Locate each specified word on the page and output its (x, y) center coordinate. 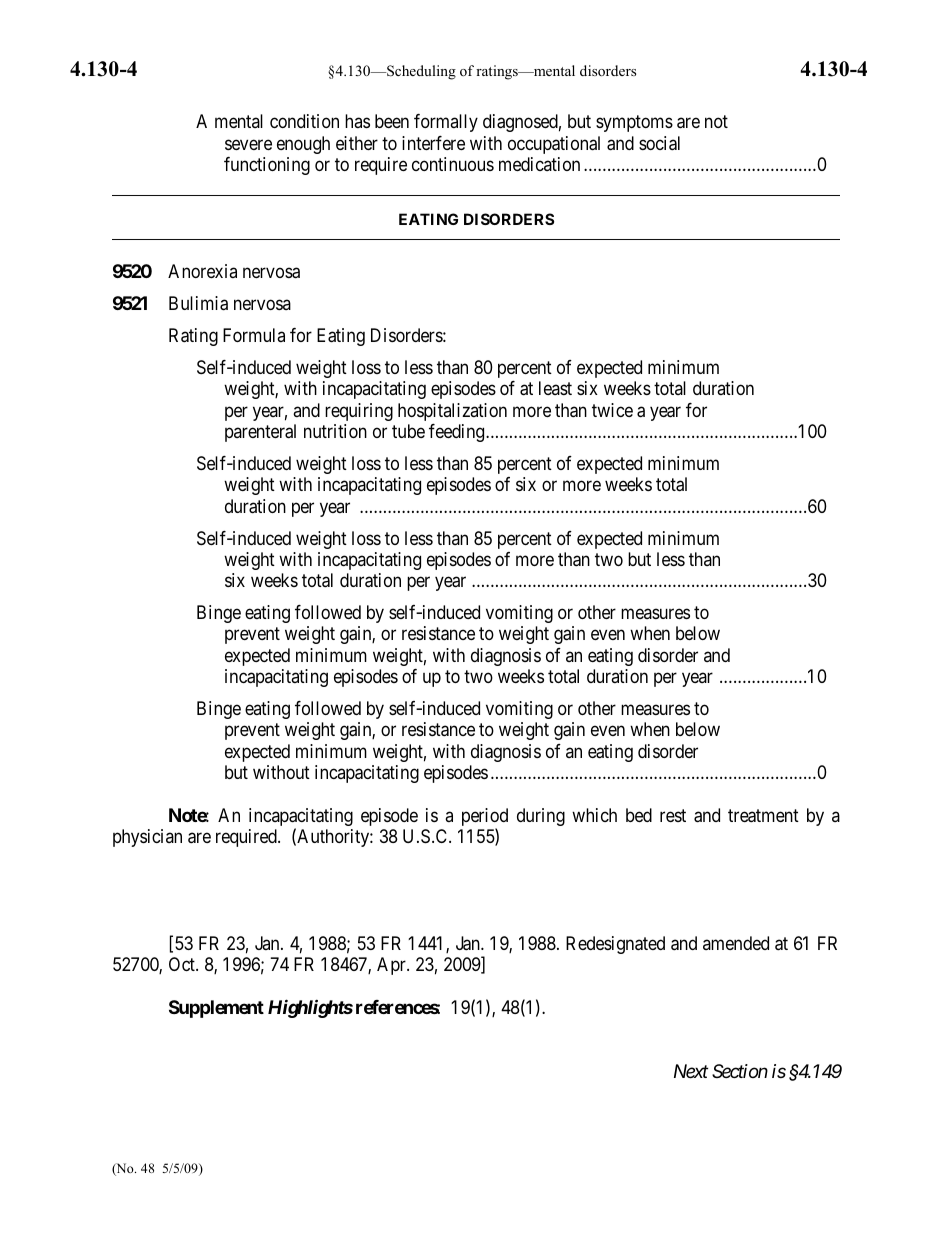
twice (612, 410)
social (659, 143)
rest (673, 815)
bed (639, 815)
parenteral (260, 433)
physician (147, 838)
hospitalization (452, 412)
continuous (453, 164)
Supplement (216, 1009)
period (485, 818)
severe (248, 144)
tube (408, 431)
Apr (392, 966)
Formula (254, 335)
